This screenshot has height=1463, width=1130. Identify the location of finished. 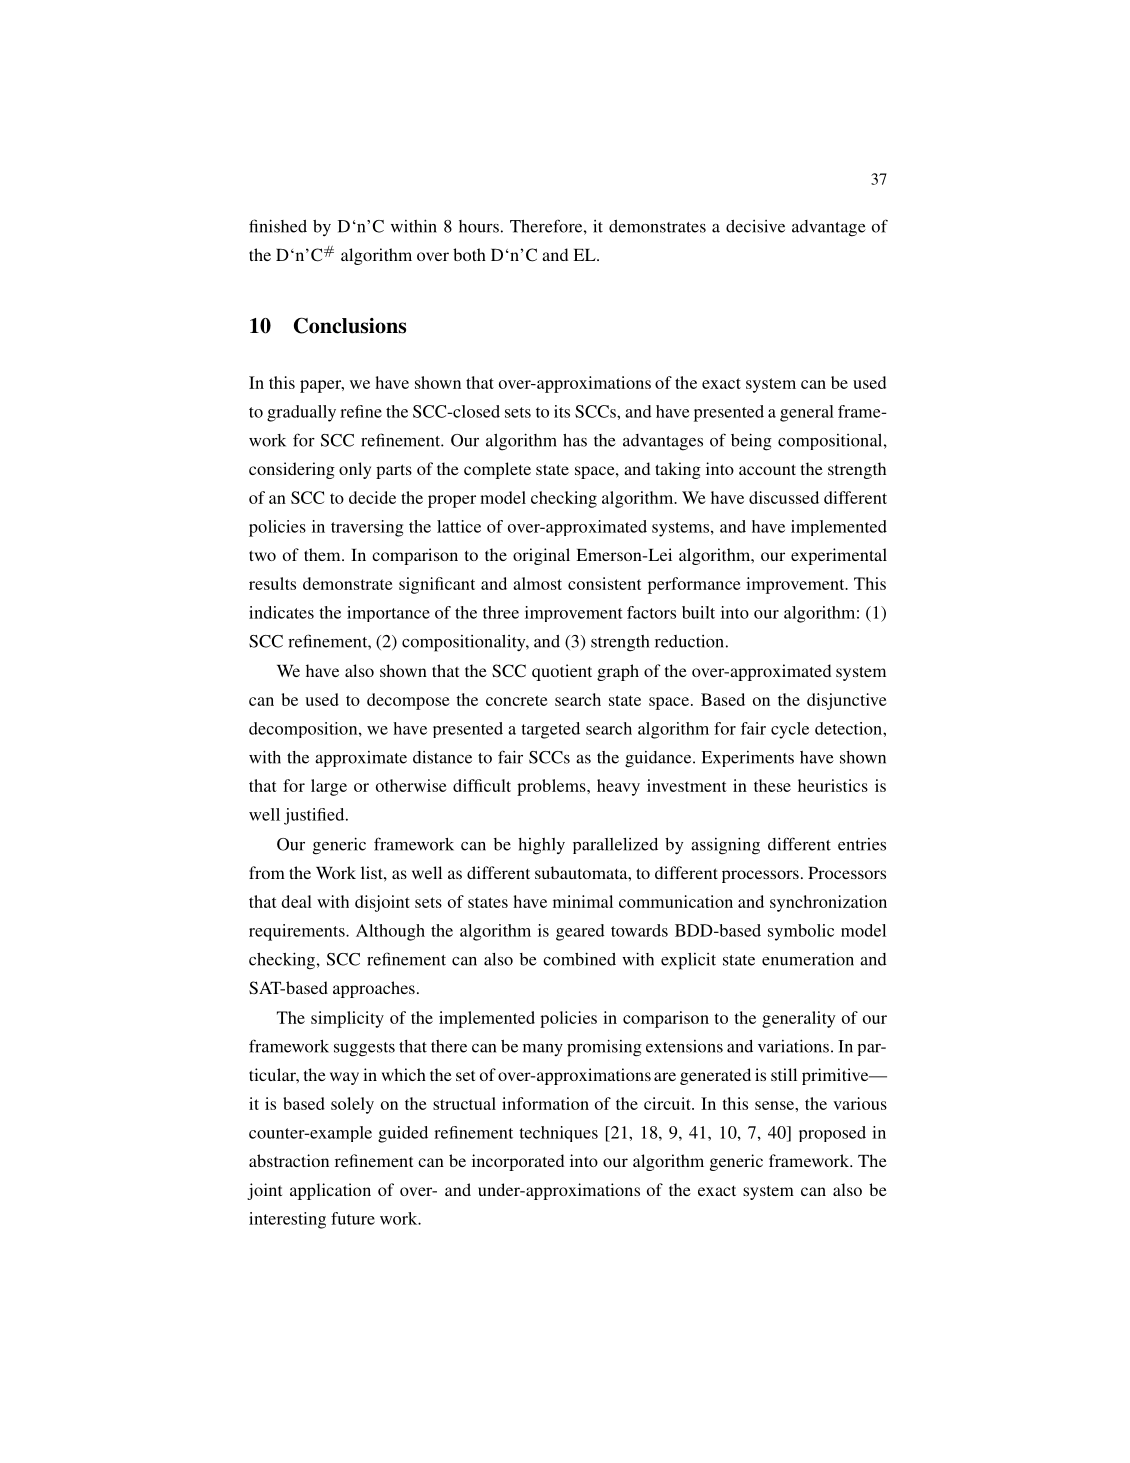
(278, 226).
